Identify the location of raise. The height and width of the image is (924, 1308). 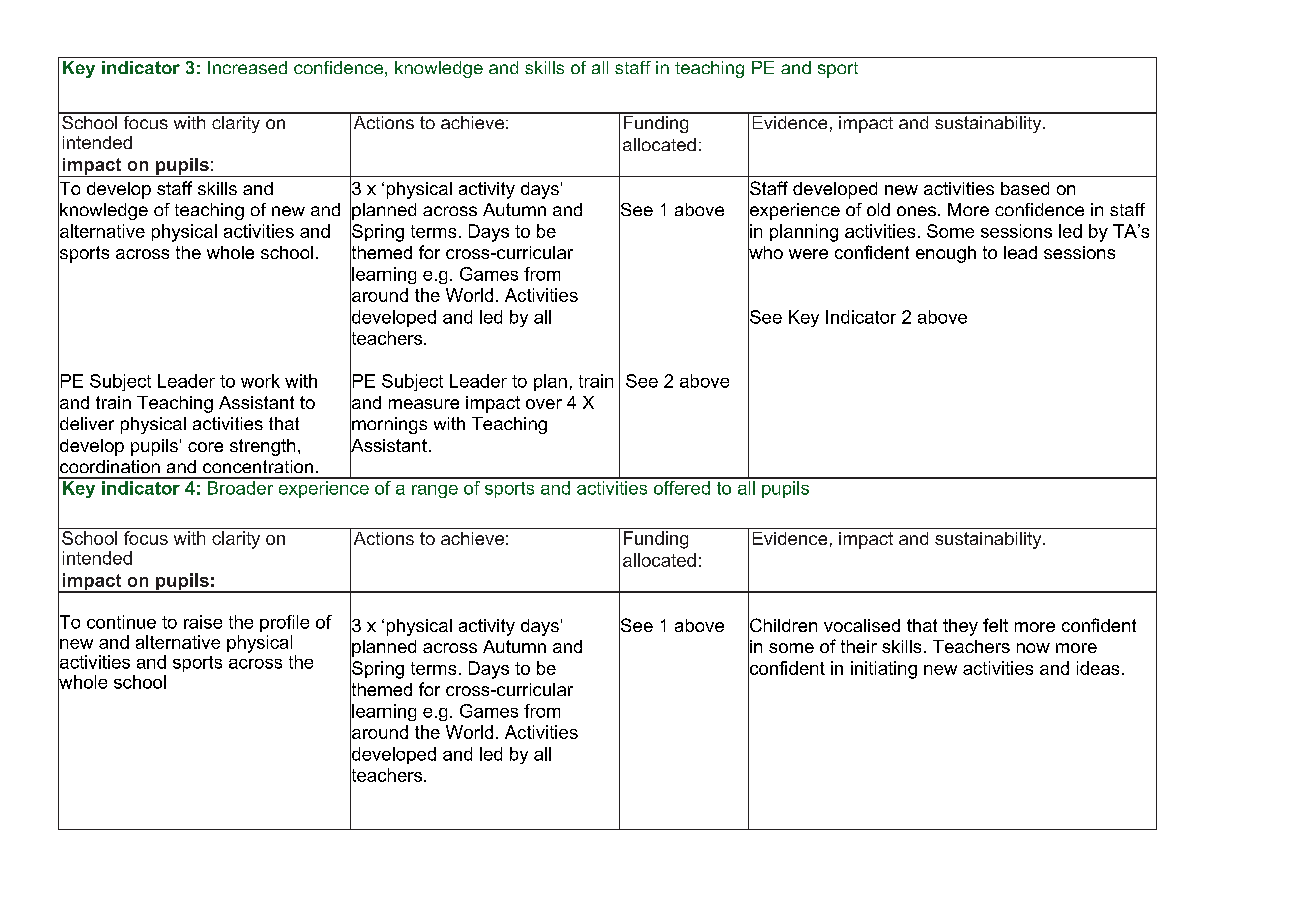
(203, 622).
